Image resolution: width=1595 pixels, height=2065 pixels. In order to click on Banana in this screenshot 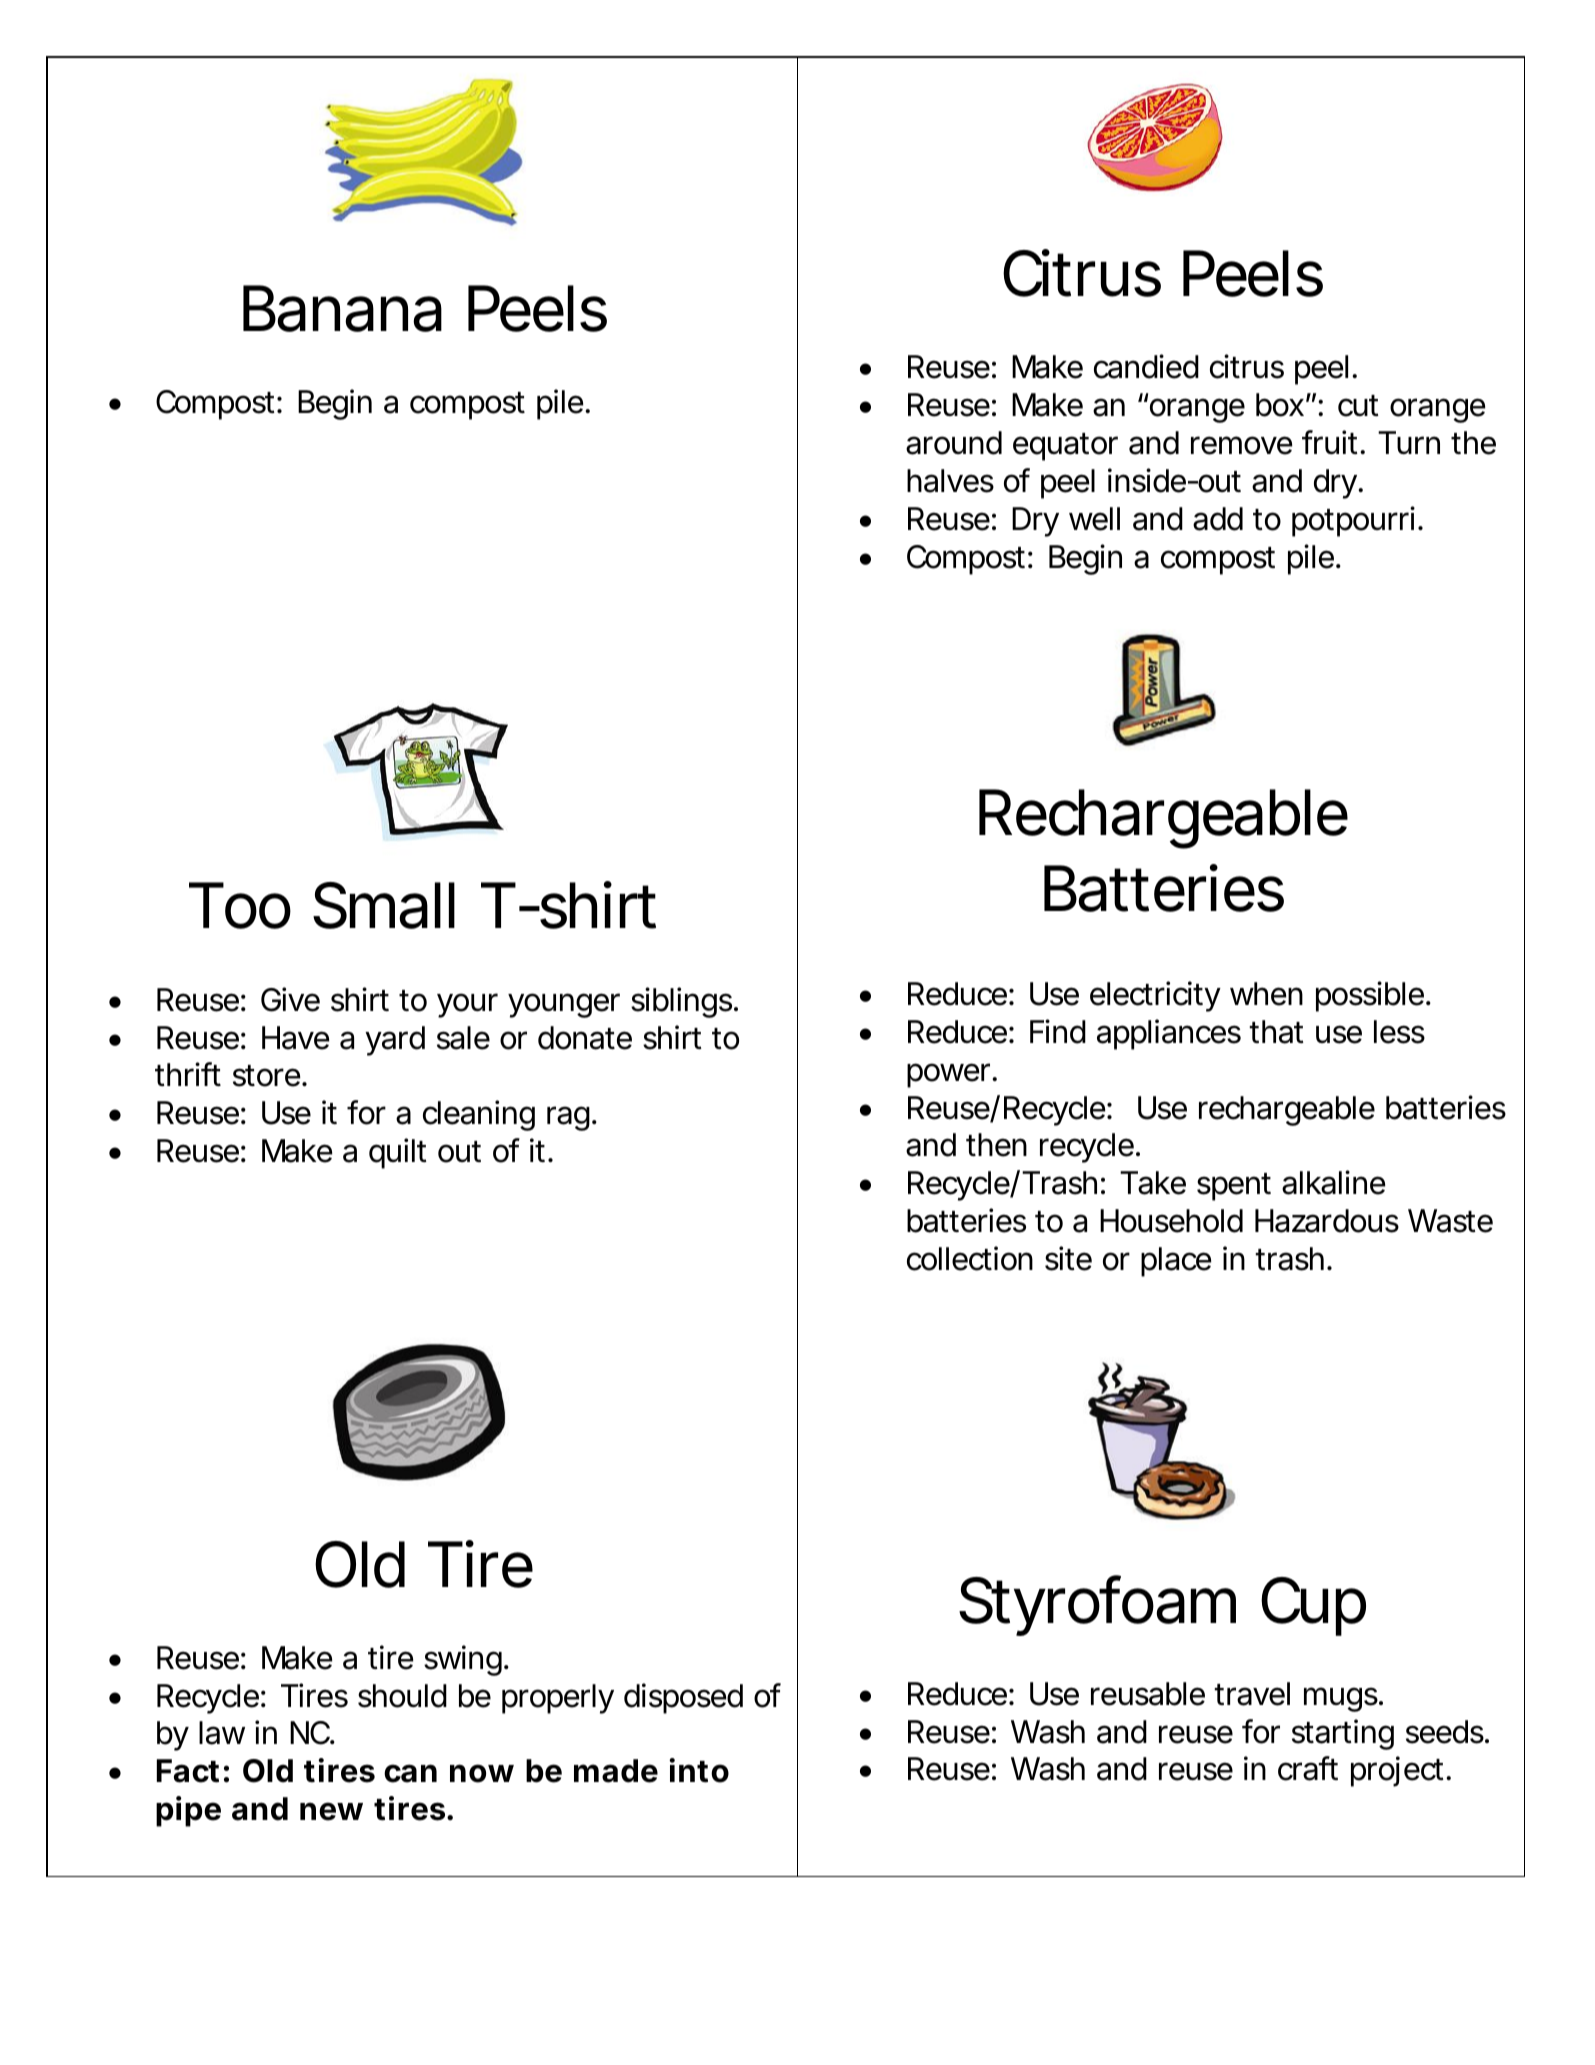, I will do `click(342, 308)`.
